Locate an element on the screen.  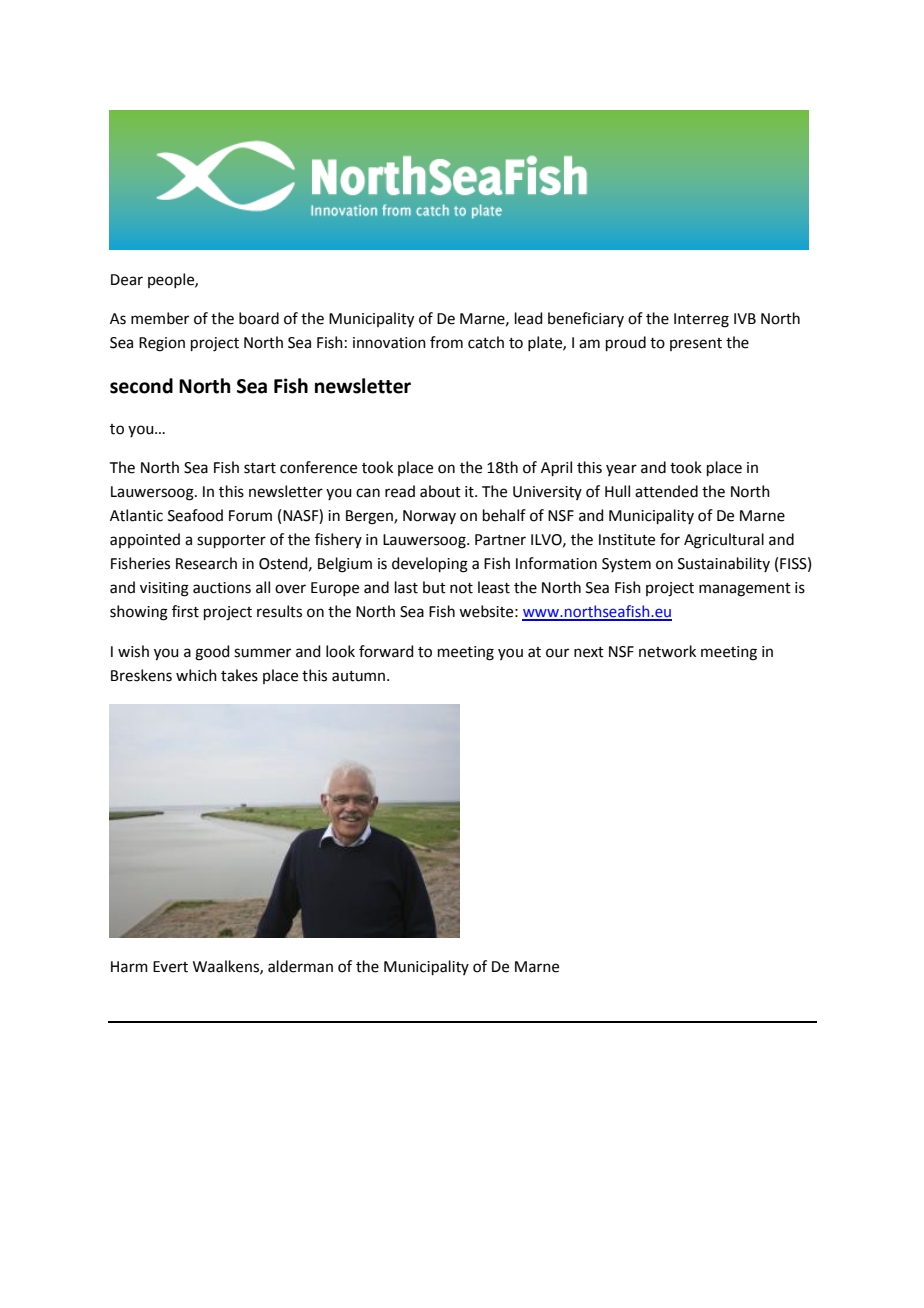
from is located at coordinates (446, 342).
